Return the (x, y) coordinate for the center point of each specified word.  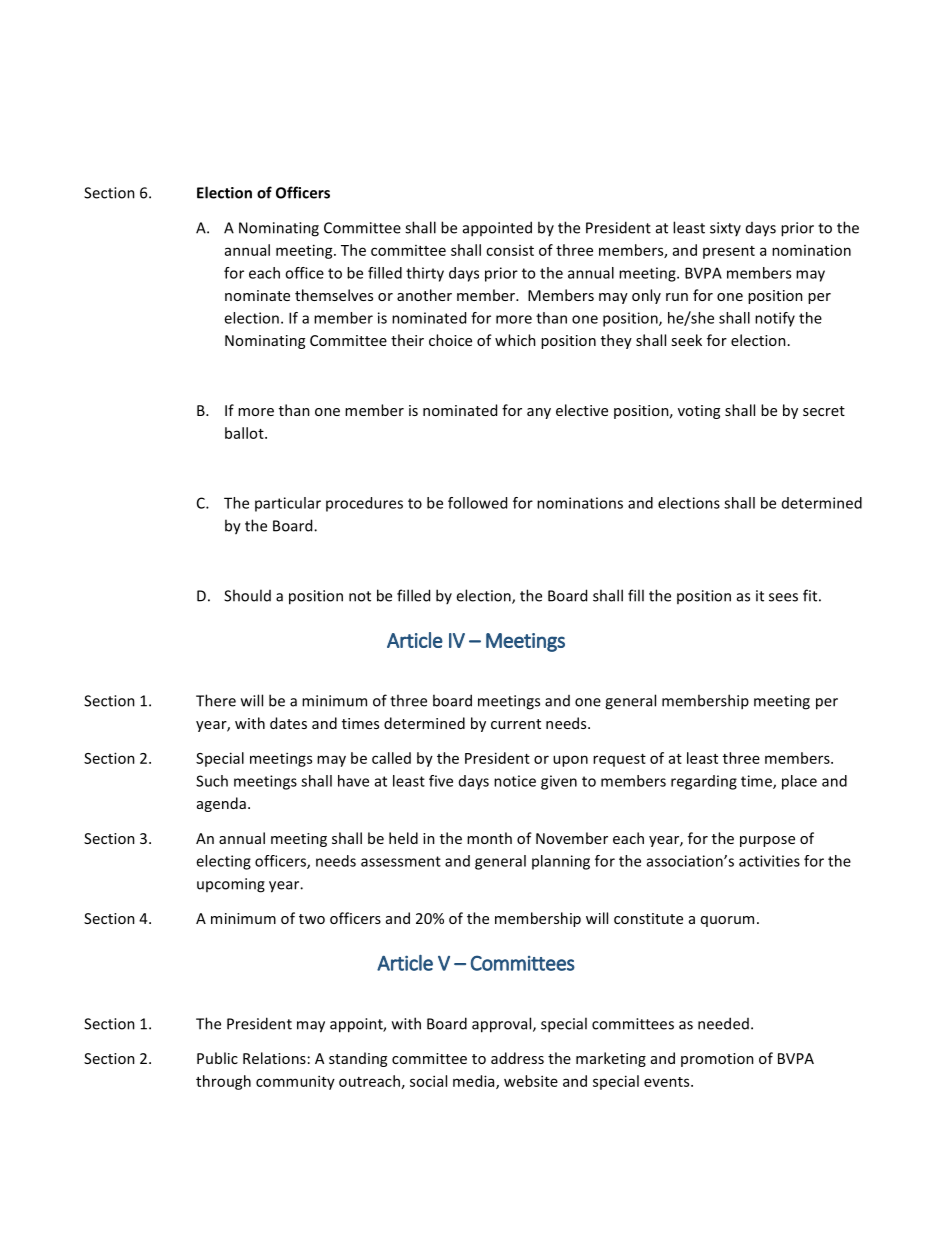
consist (510, 250)
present (729, 252)
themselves (334, 295)
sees (783, 597)
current (516, 724)
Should (247, 595)
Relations (274, 1058)
